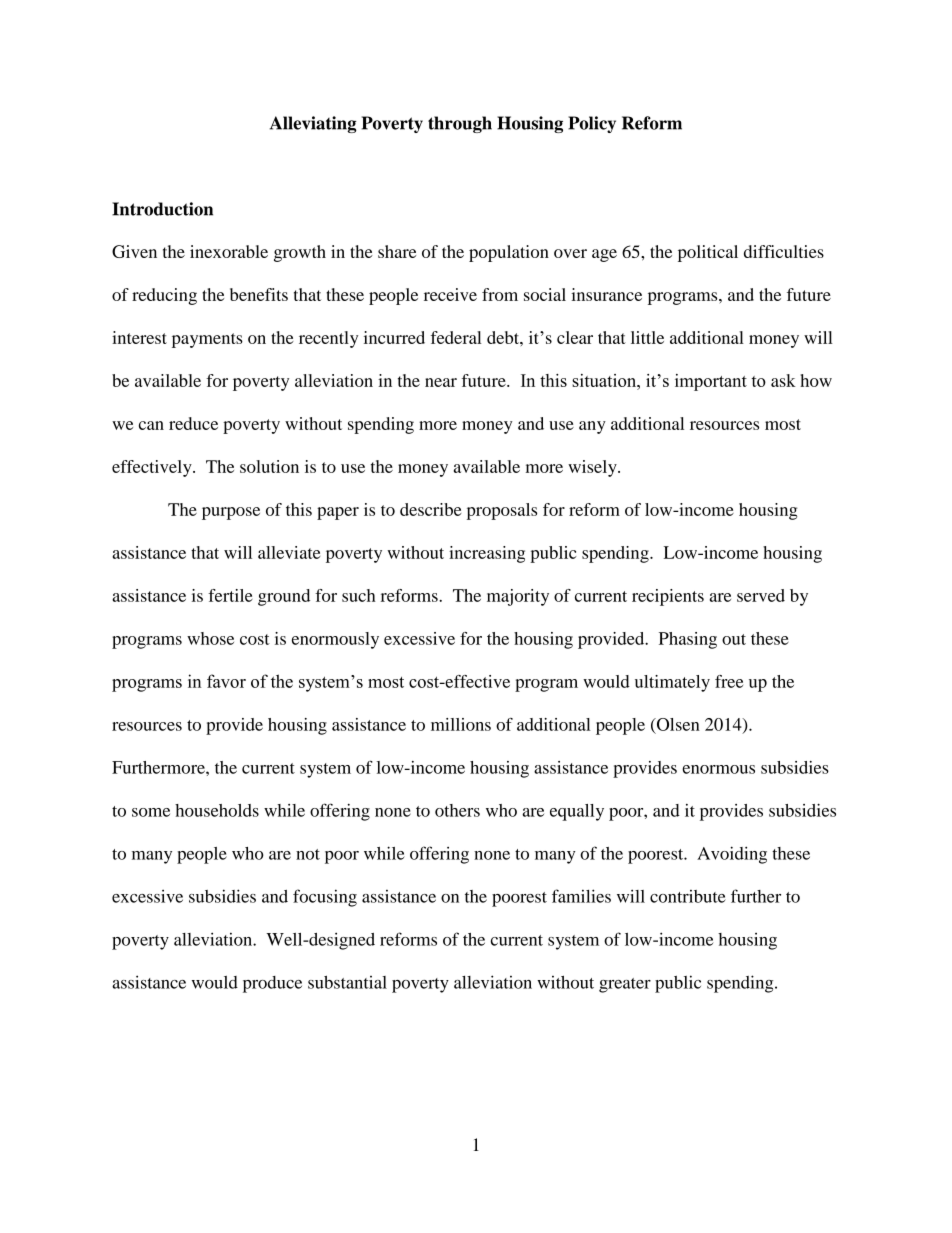 This screenshot has width=952, height=1233. Describe the element at coordinates (347, 982) in the screenshot. I see `substantial` at that location.
